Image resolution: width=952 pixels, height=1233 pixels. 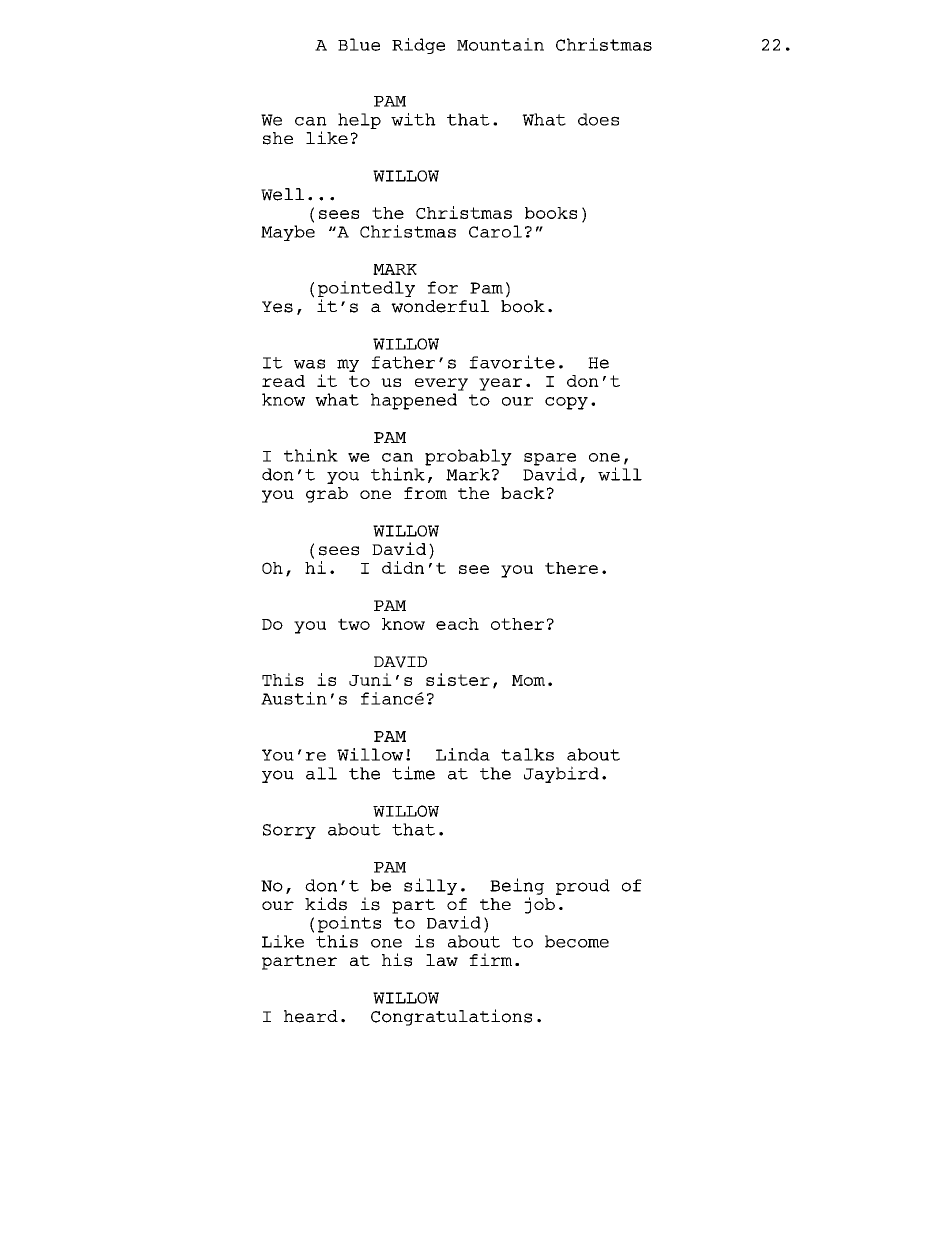 I want to click on become, so click(x=577, y=941).
